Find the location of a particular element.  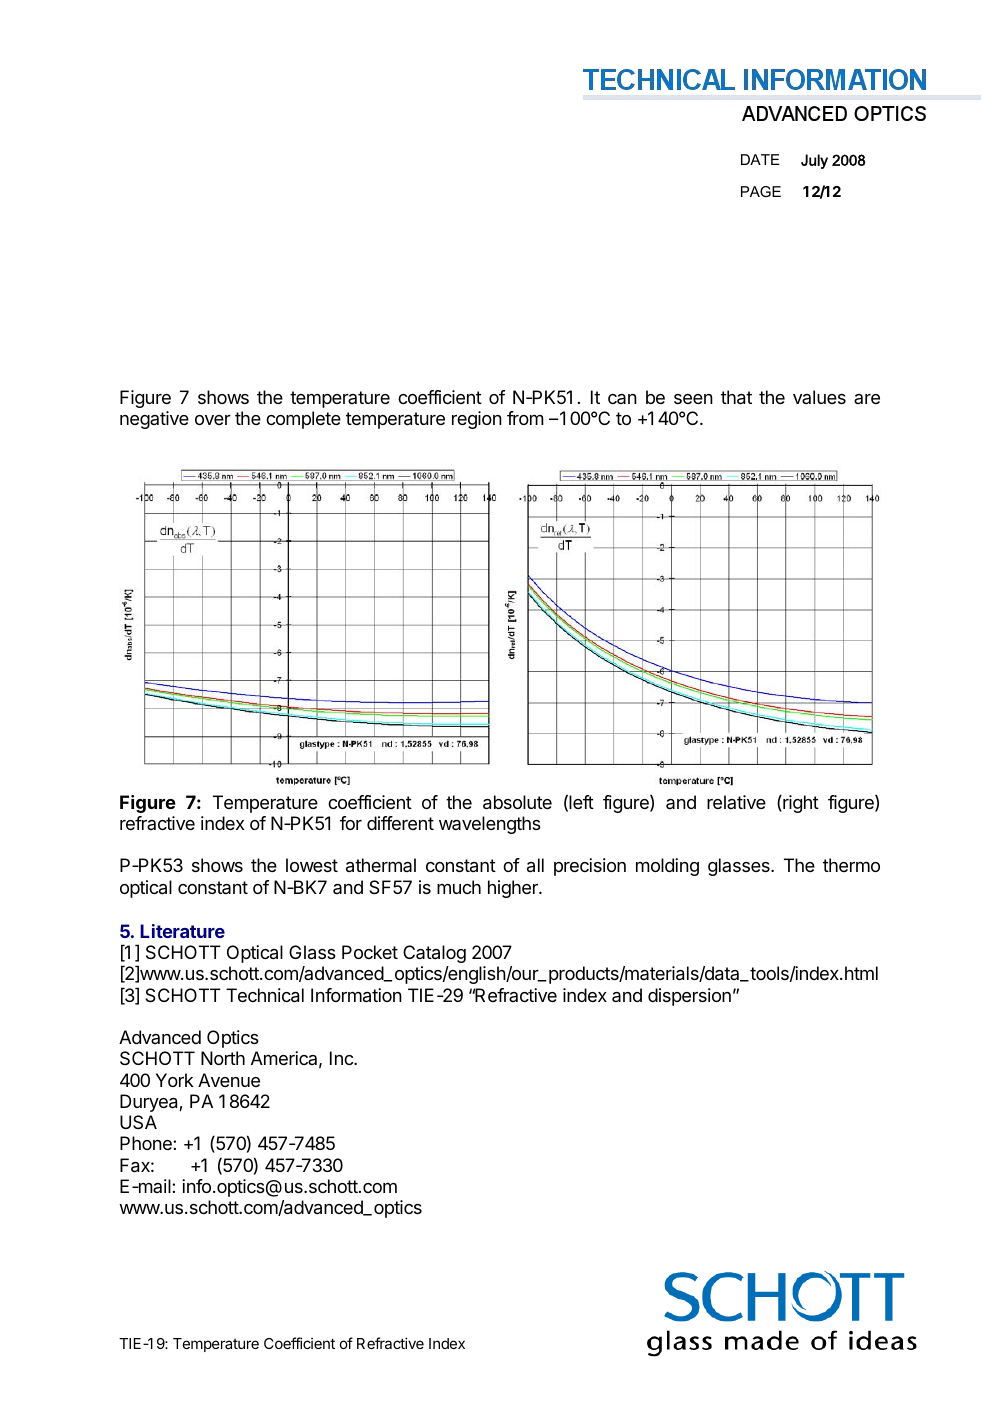

Avenue is located at coordinates (229, 1080).
